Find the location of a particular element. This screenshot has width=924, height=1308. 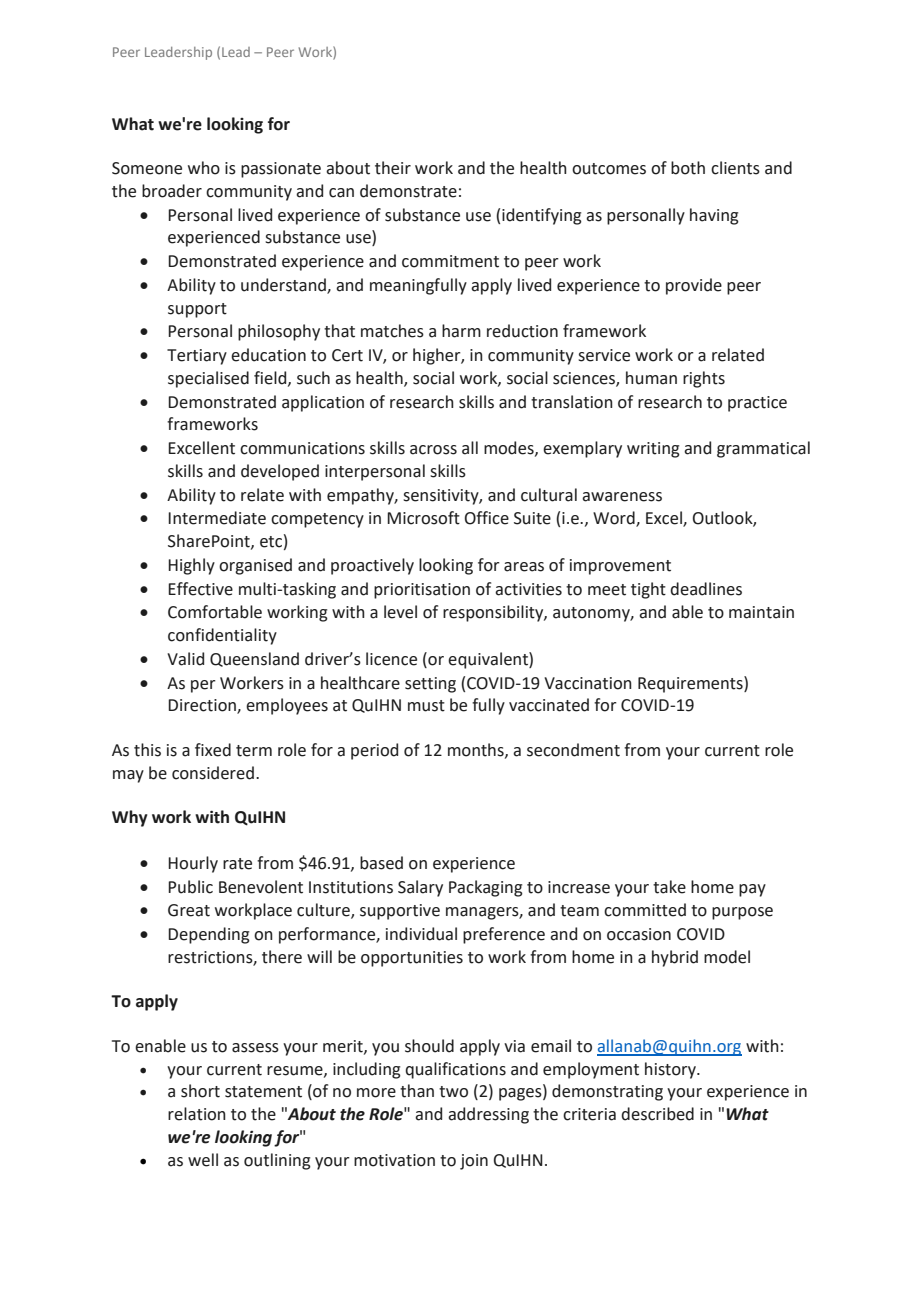

setting is located at coordinates (430, 685).
